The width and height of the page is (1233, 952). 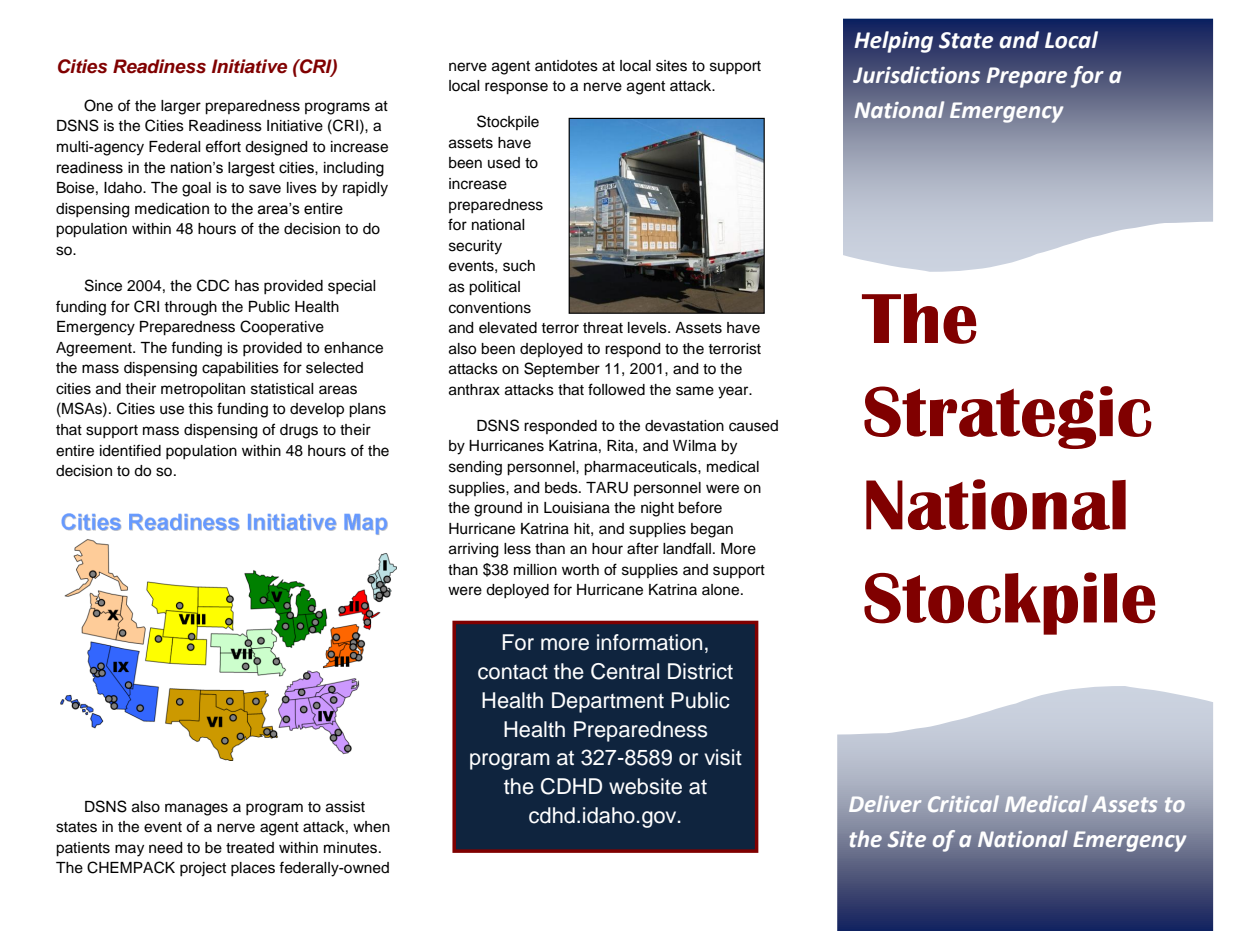 What do you see at coordinates (516, 88) in the page?
I see `response` at bounding box center [516, 88].
